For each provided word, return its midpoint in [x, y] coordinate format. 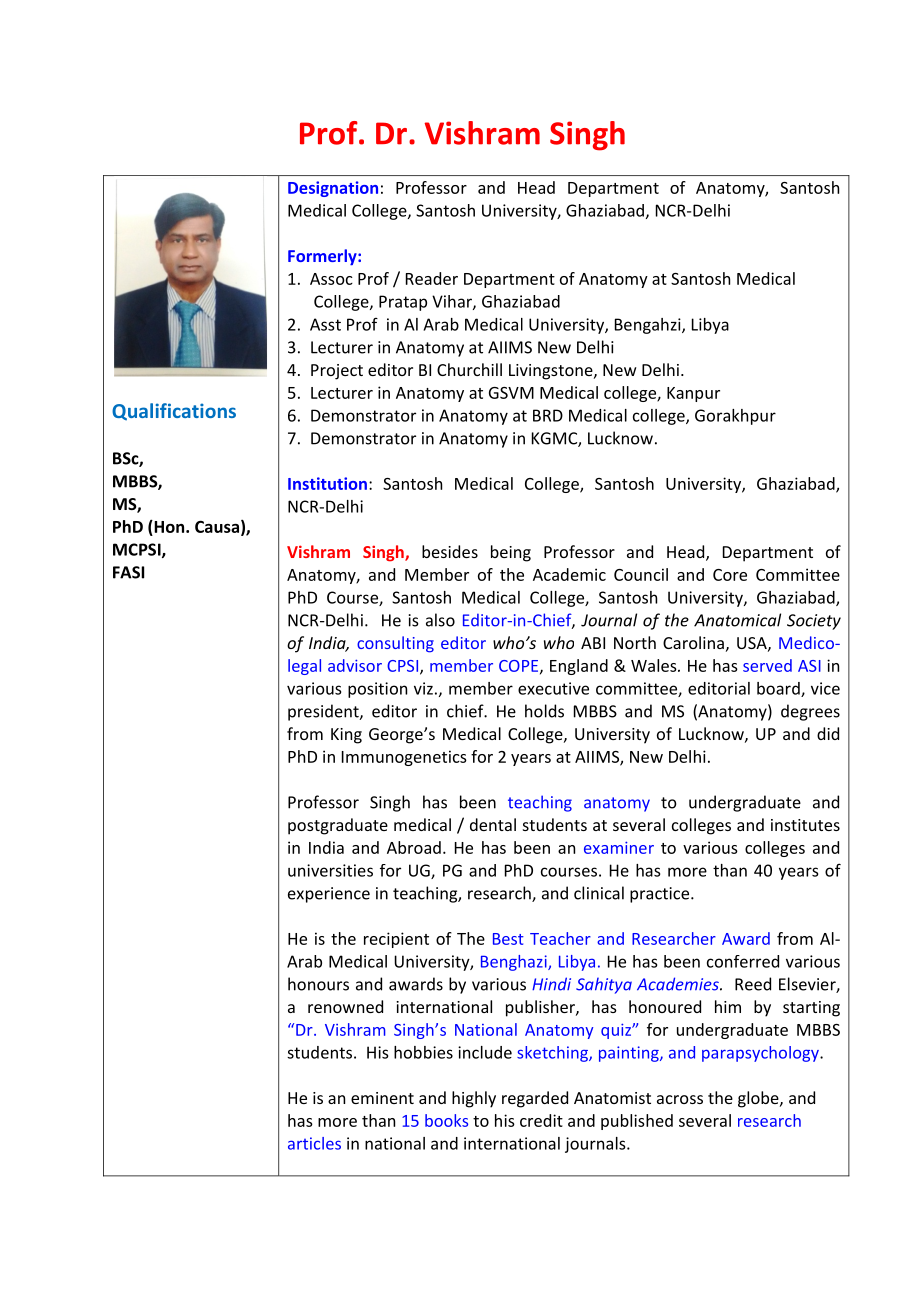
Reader [432, 278]
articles [314, 1143]
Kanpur [693, 394]
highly [474, 1099]
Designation [333, 189]
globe [759, 1099]
